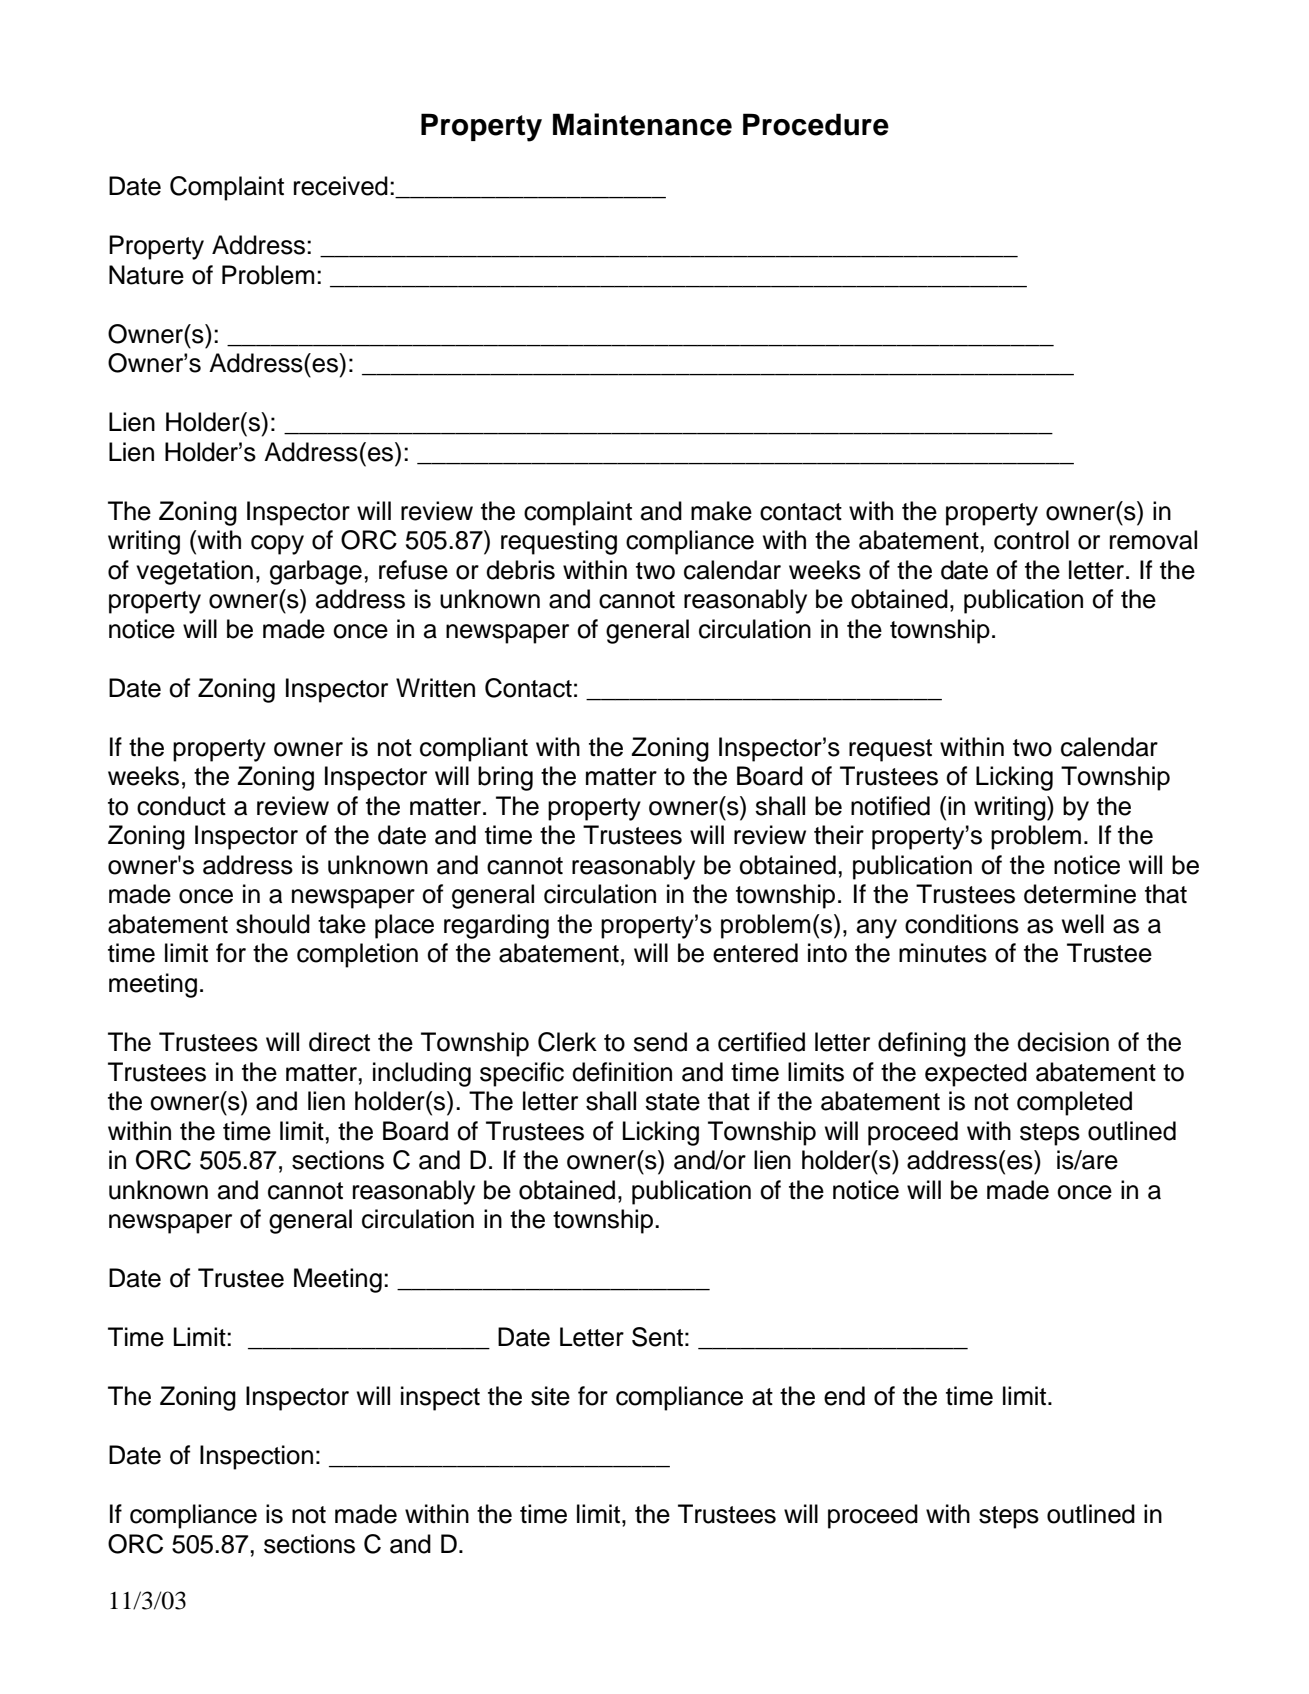  What do you see at coordinates (672, 1102) in the image?
I see `state` at bounding box center [672, 1102].
